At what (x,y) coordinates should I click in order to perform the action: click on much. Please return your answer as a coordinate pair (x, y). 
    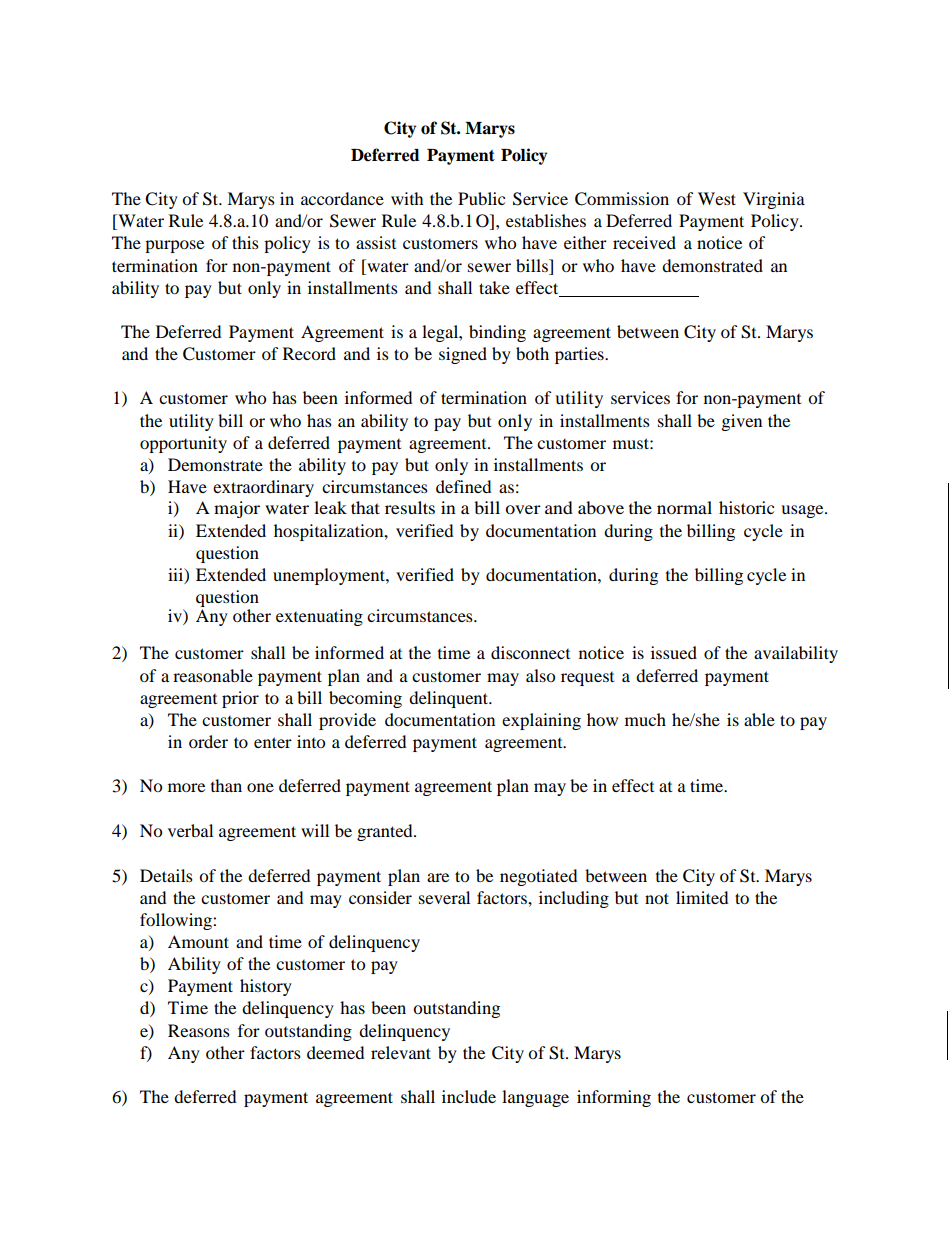
    Looking at the image, I should click on (645, 719).
